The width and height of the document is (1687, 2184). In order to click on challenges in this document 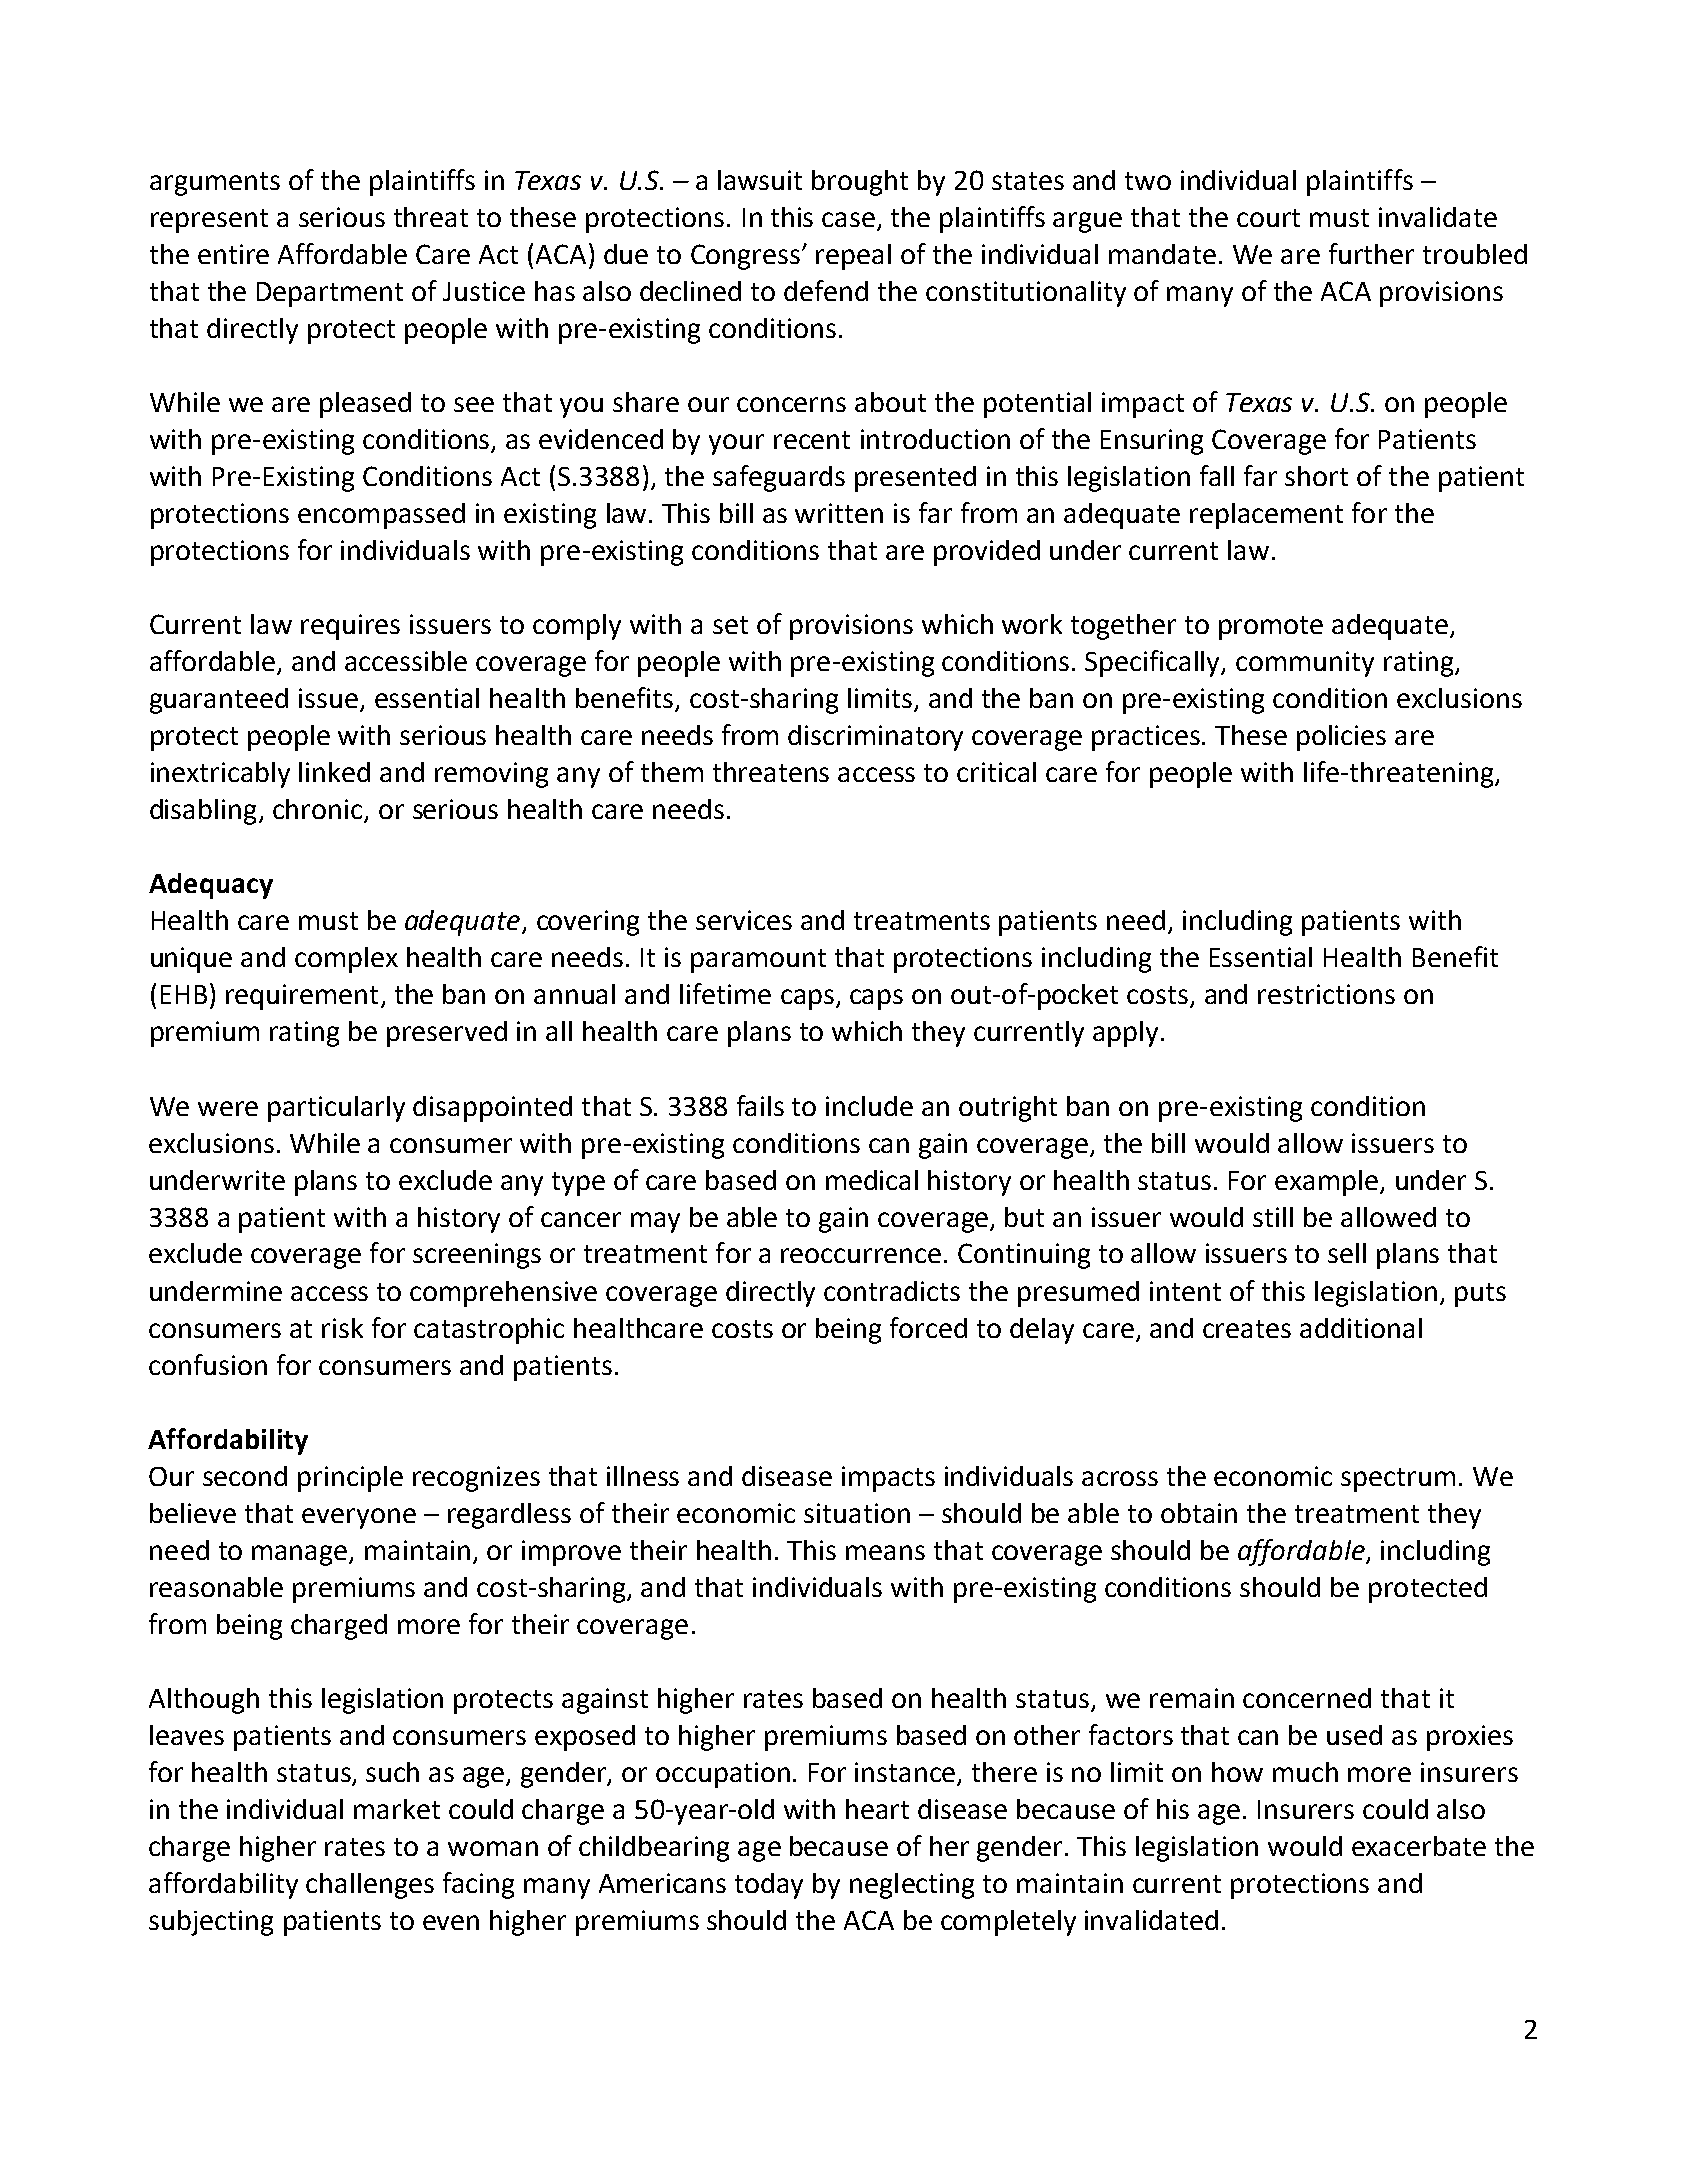, I will do `click(370, 1886)`.
